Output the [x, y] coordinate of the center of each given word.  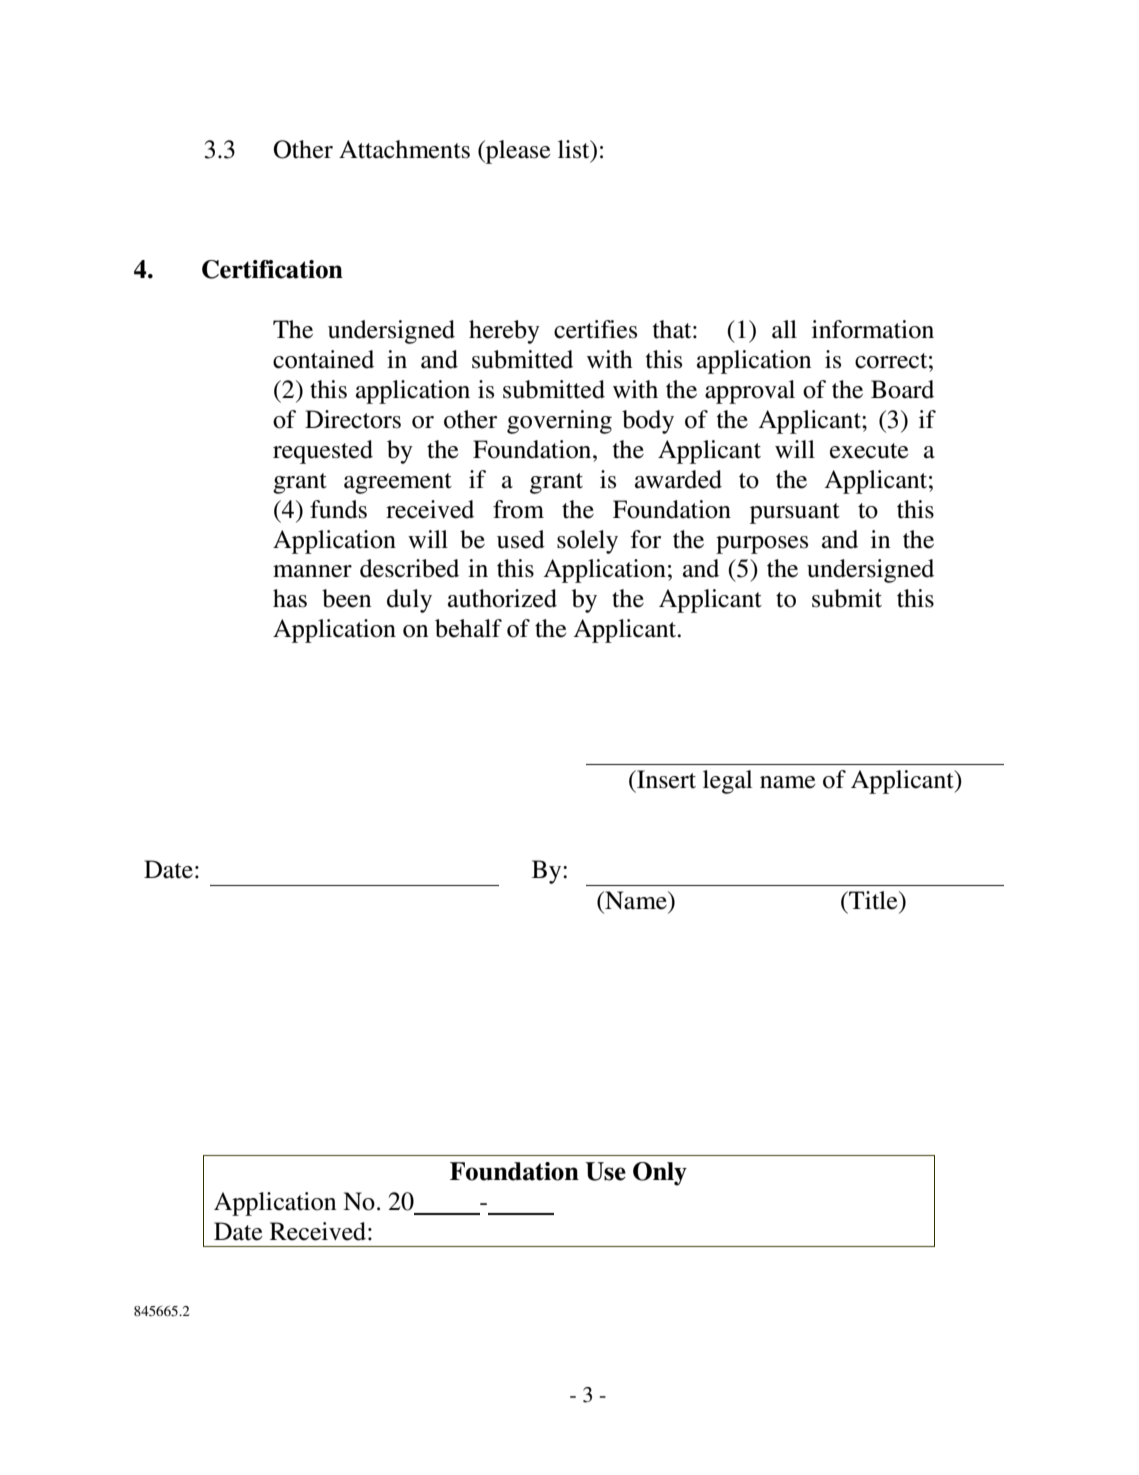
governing [559, 422]
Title [873, 900]
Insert [665, 779]
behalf [468, 628]
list [575, 149]
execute [869, 451]
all [784, 329]
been [346, 598]
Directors [353, 419]
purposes [762, 545]
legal [727, 782]
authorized [502, 598]
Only [660, 1174]
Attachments [404, 149]
